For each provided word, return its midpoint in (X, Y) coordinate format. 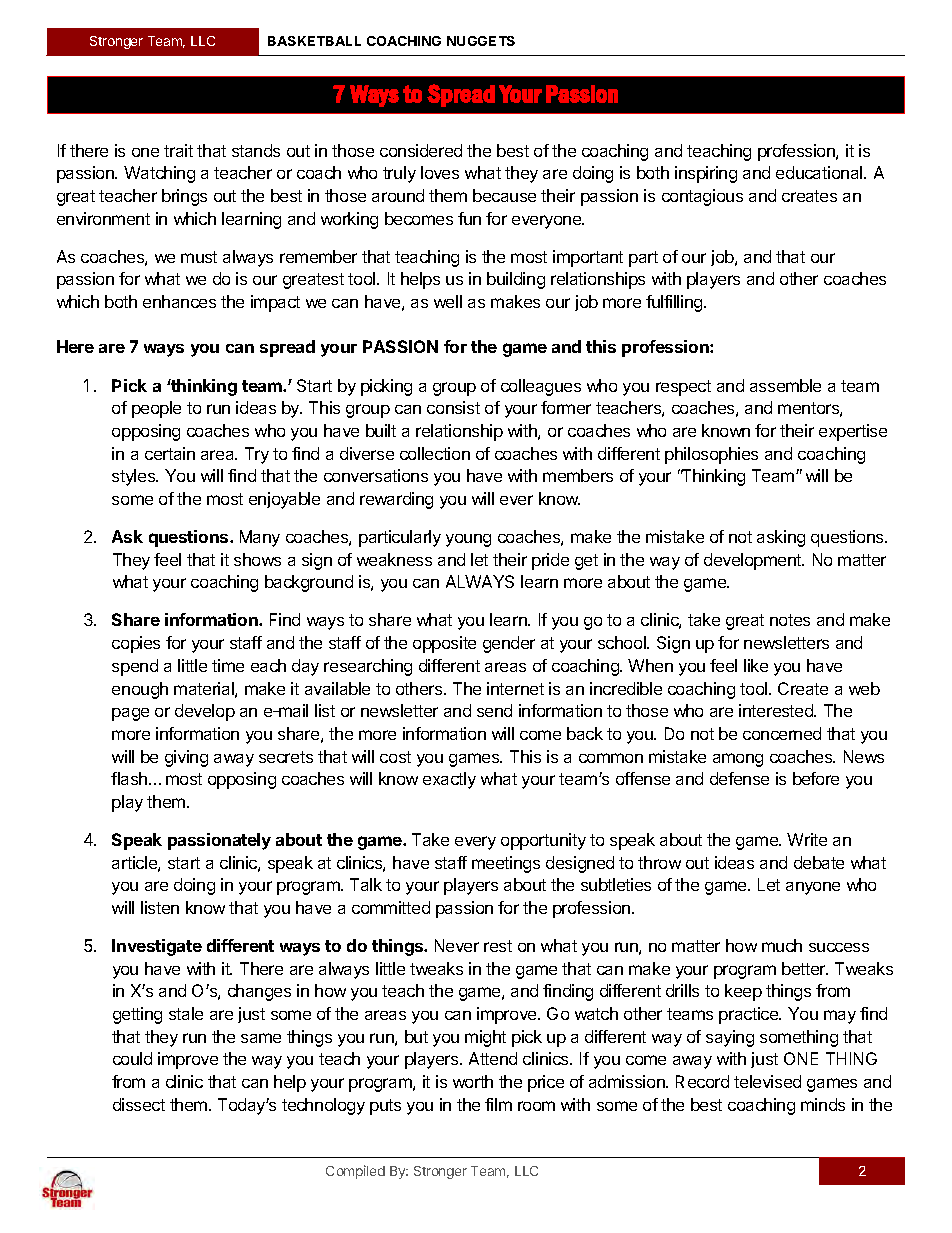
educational (820, 172)
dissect (139, 1104)
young (468, 540)
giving (186, 758)
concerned (782, 733)
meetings (506, 864)
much (782, 945)
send (494, 710)
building (516, 280)
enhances (179, 301)
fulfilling (675, 303)
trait (178, 150)
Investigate (157, 947)
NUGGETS (481, 41)
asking (781, 538)
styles (135, 477)
